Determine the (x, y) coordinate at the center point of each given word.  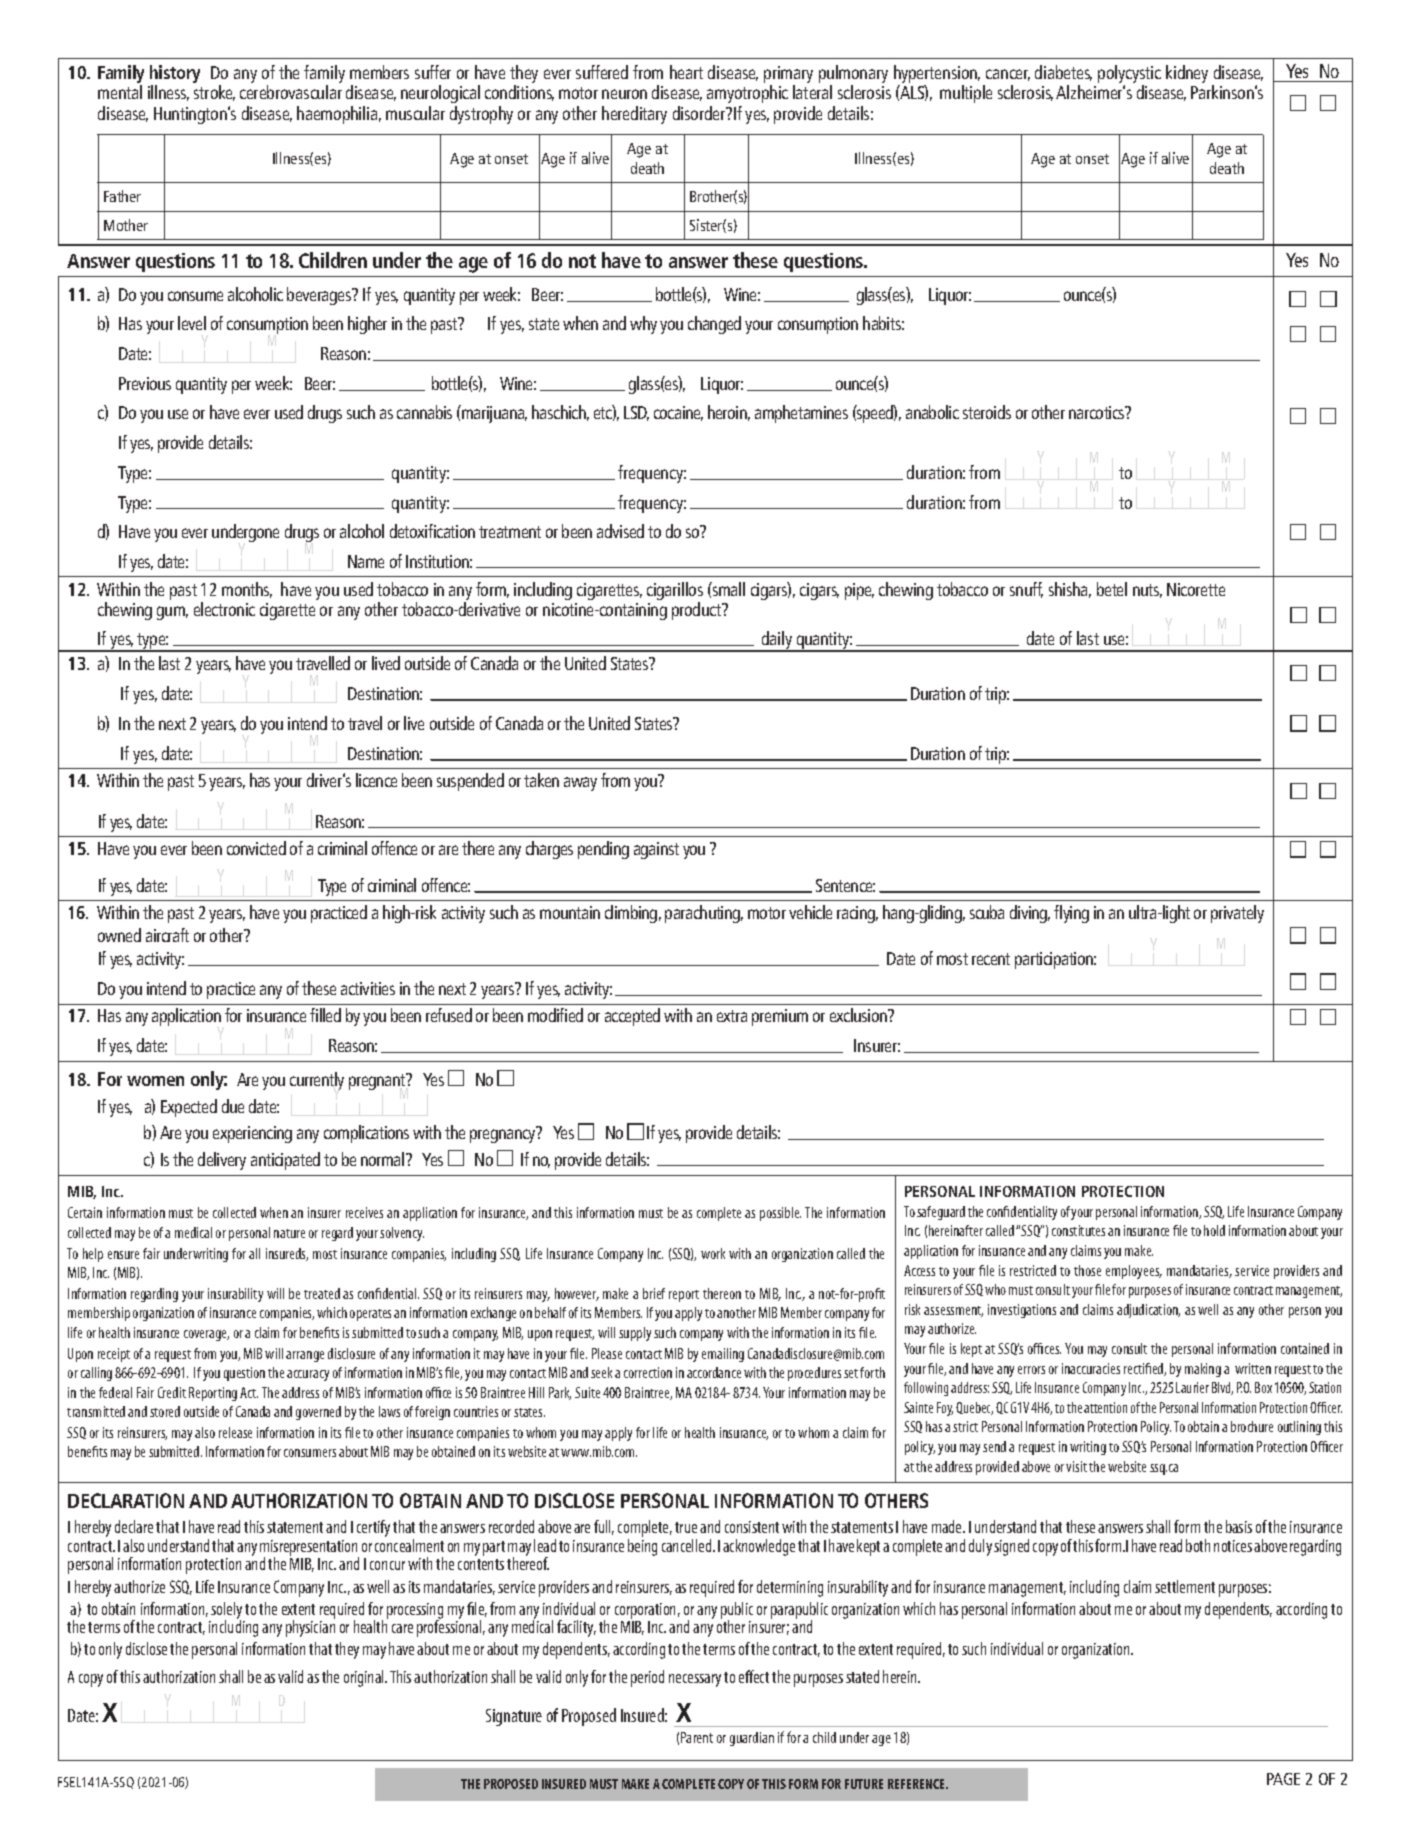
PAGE (1283, 1779)
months (247, 590)
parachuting (704, 914)
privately (1237, 914)
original (365, 1678)
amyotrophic (747, 96)
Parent (697, 1737)
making (1203, 1370)
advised (620, 531)
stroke (214, 93)
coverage (206, 1335)
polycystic (1129, 75)
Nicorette (1196, 589)
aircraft (167, 935)
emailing (723, 1355)
